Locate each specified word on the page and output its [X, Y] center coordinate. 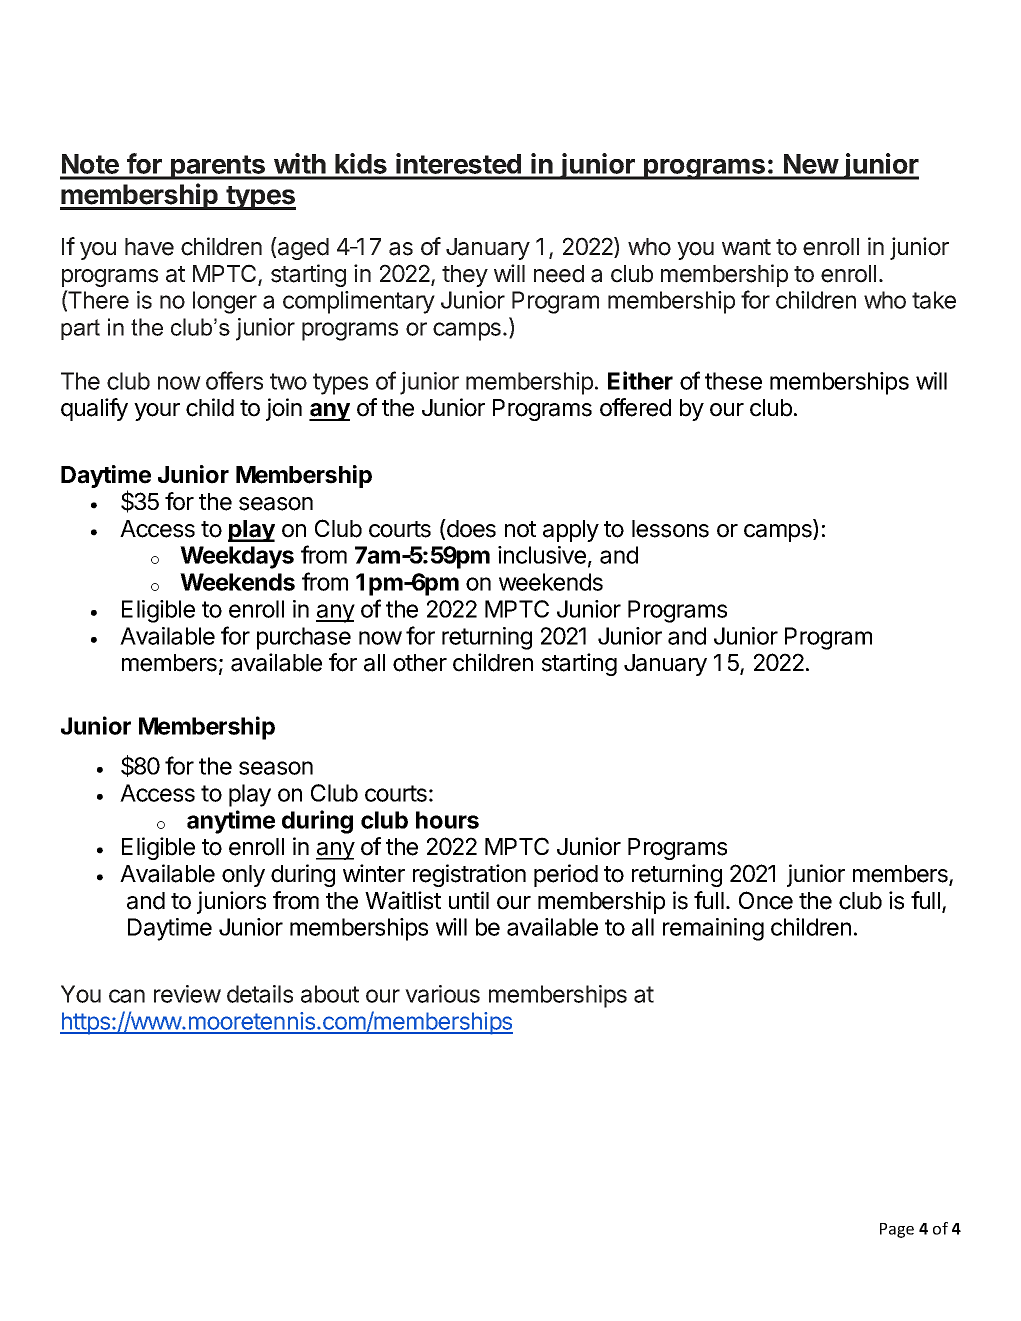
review [187, 994]
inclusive [542, 555]
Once [766, 900]
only [243, 876]
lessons [670, 529]
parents [218, 167]
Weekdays [237, 557]
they [465, 276]
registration [469, 875]
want [746, 247]
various [442, 994]
